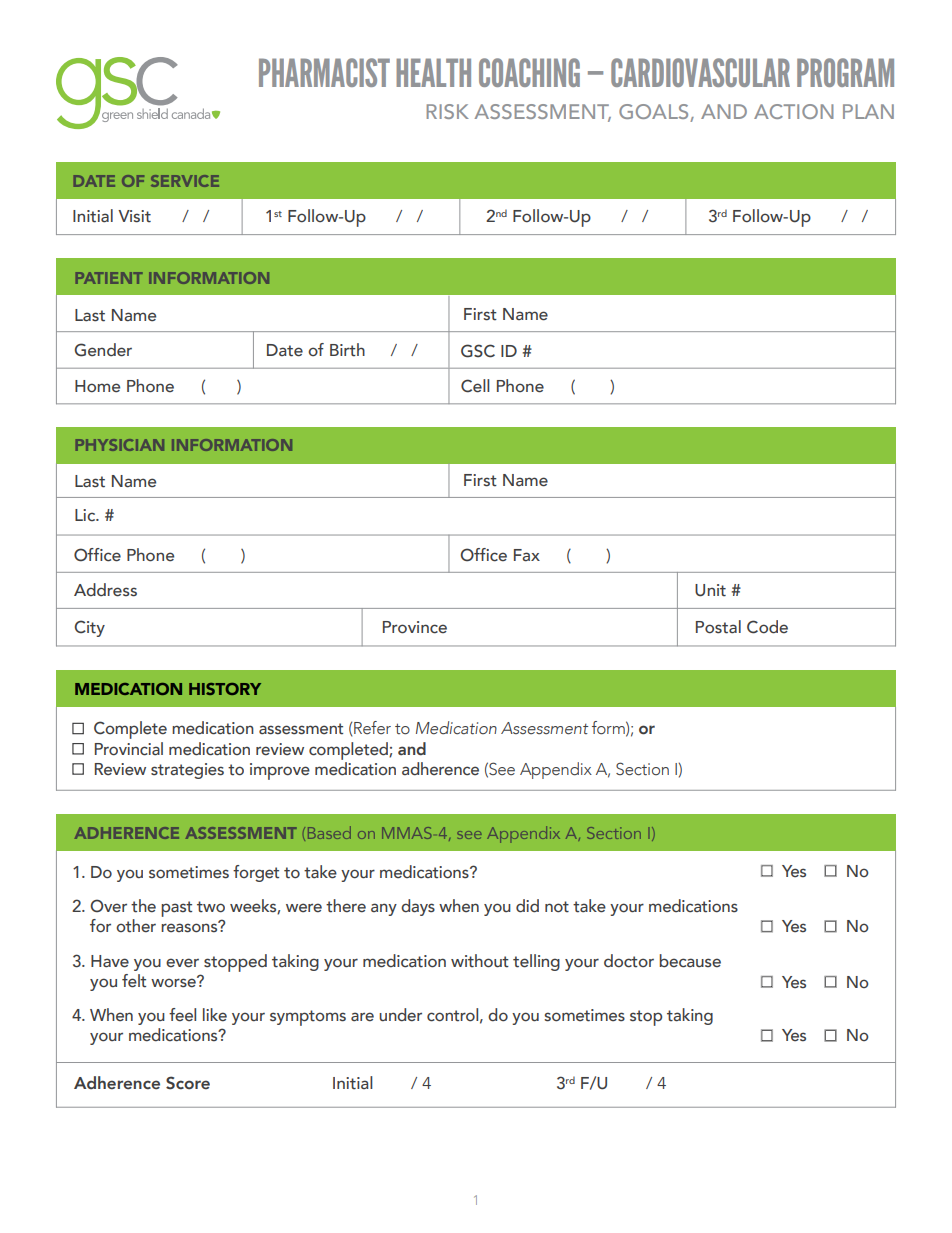 The height and width of the screenshot is (1233, 952). I want to click on Code, so click(767, 627).
